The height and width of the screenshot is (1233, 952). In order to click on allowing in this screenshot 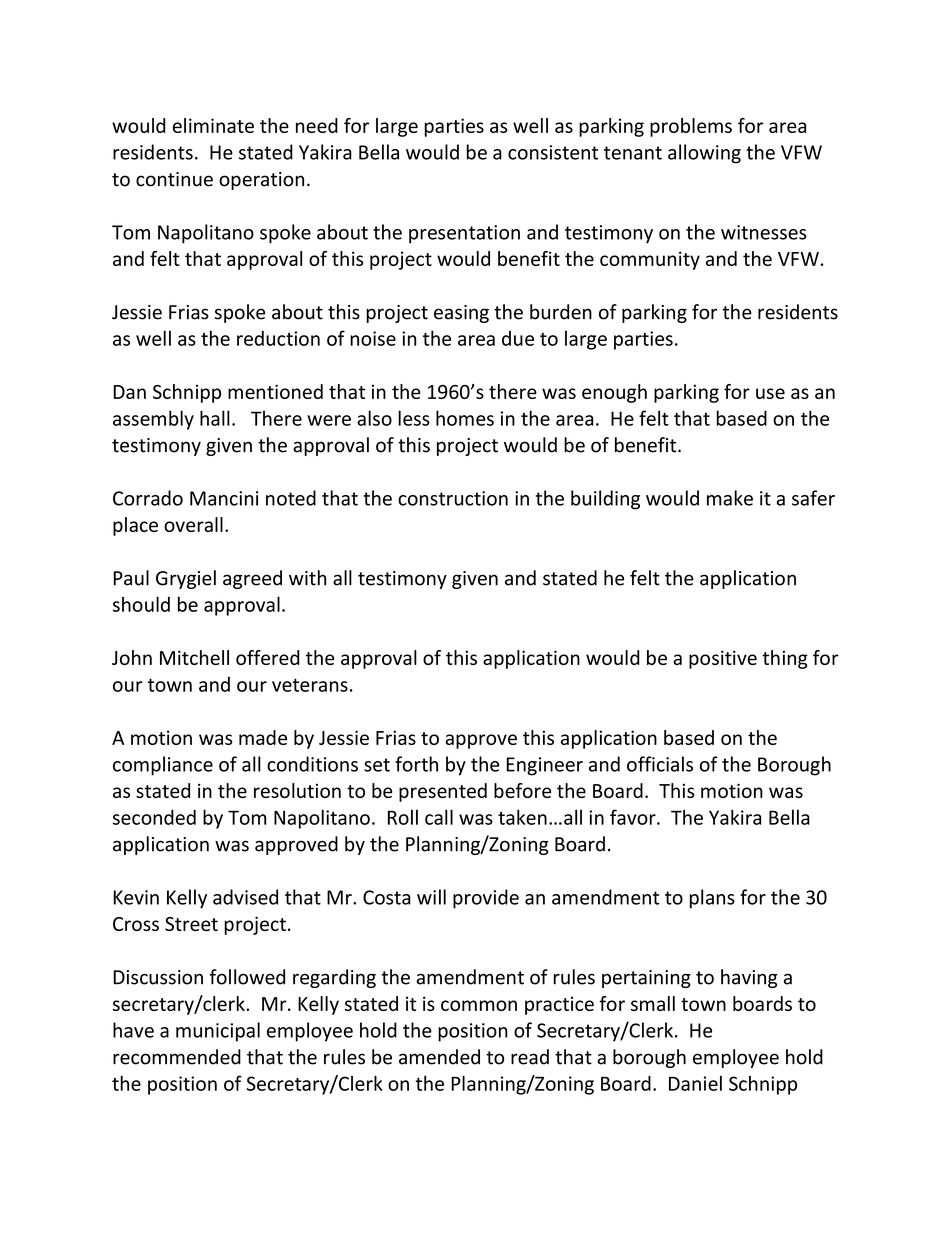, I will do `click(704, 154)`.
